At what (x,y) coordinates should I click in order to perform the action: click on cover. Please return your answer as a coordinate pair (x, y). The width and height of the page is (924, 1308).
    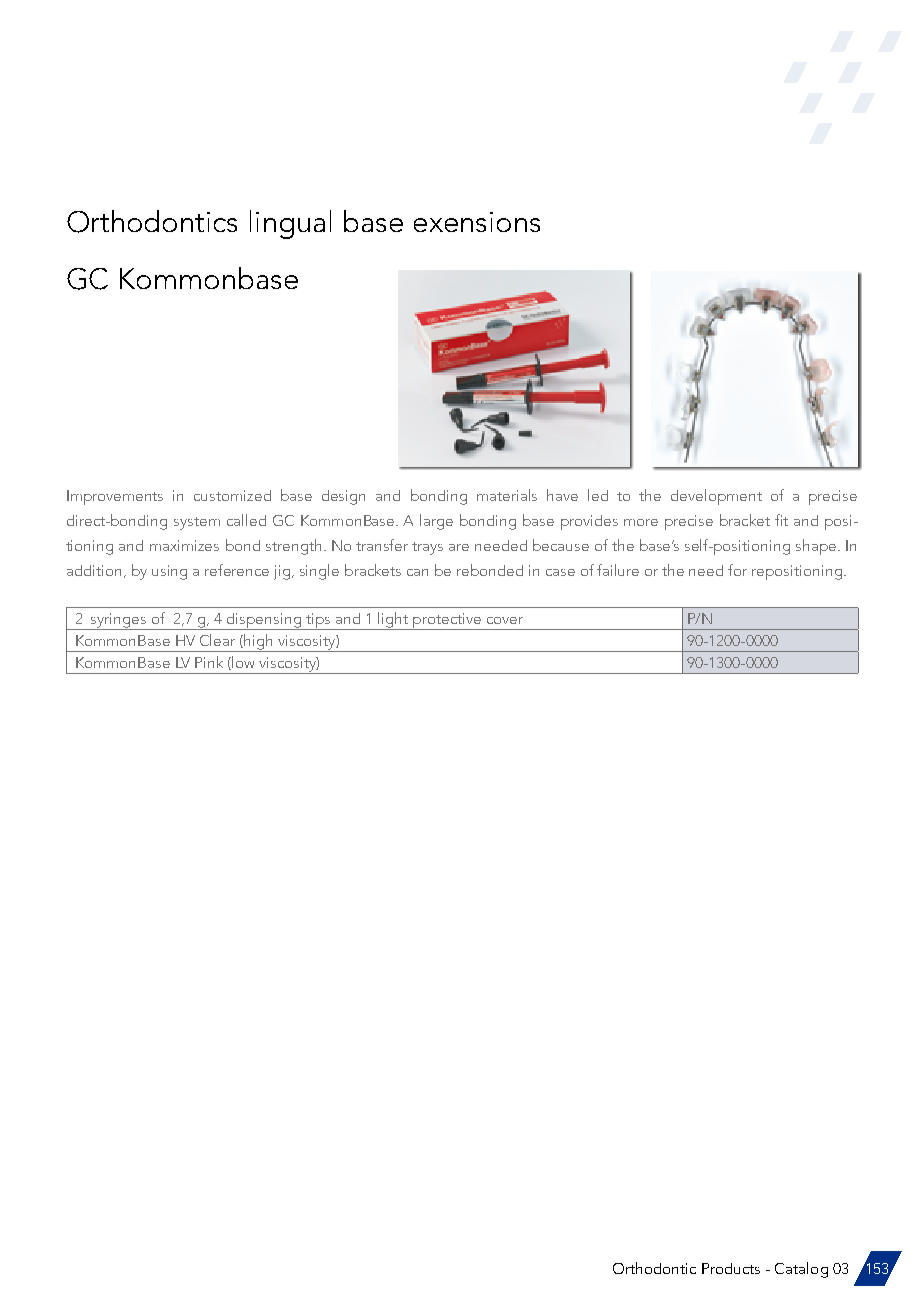
    Looking at the image, I should click on (505, 620).
